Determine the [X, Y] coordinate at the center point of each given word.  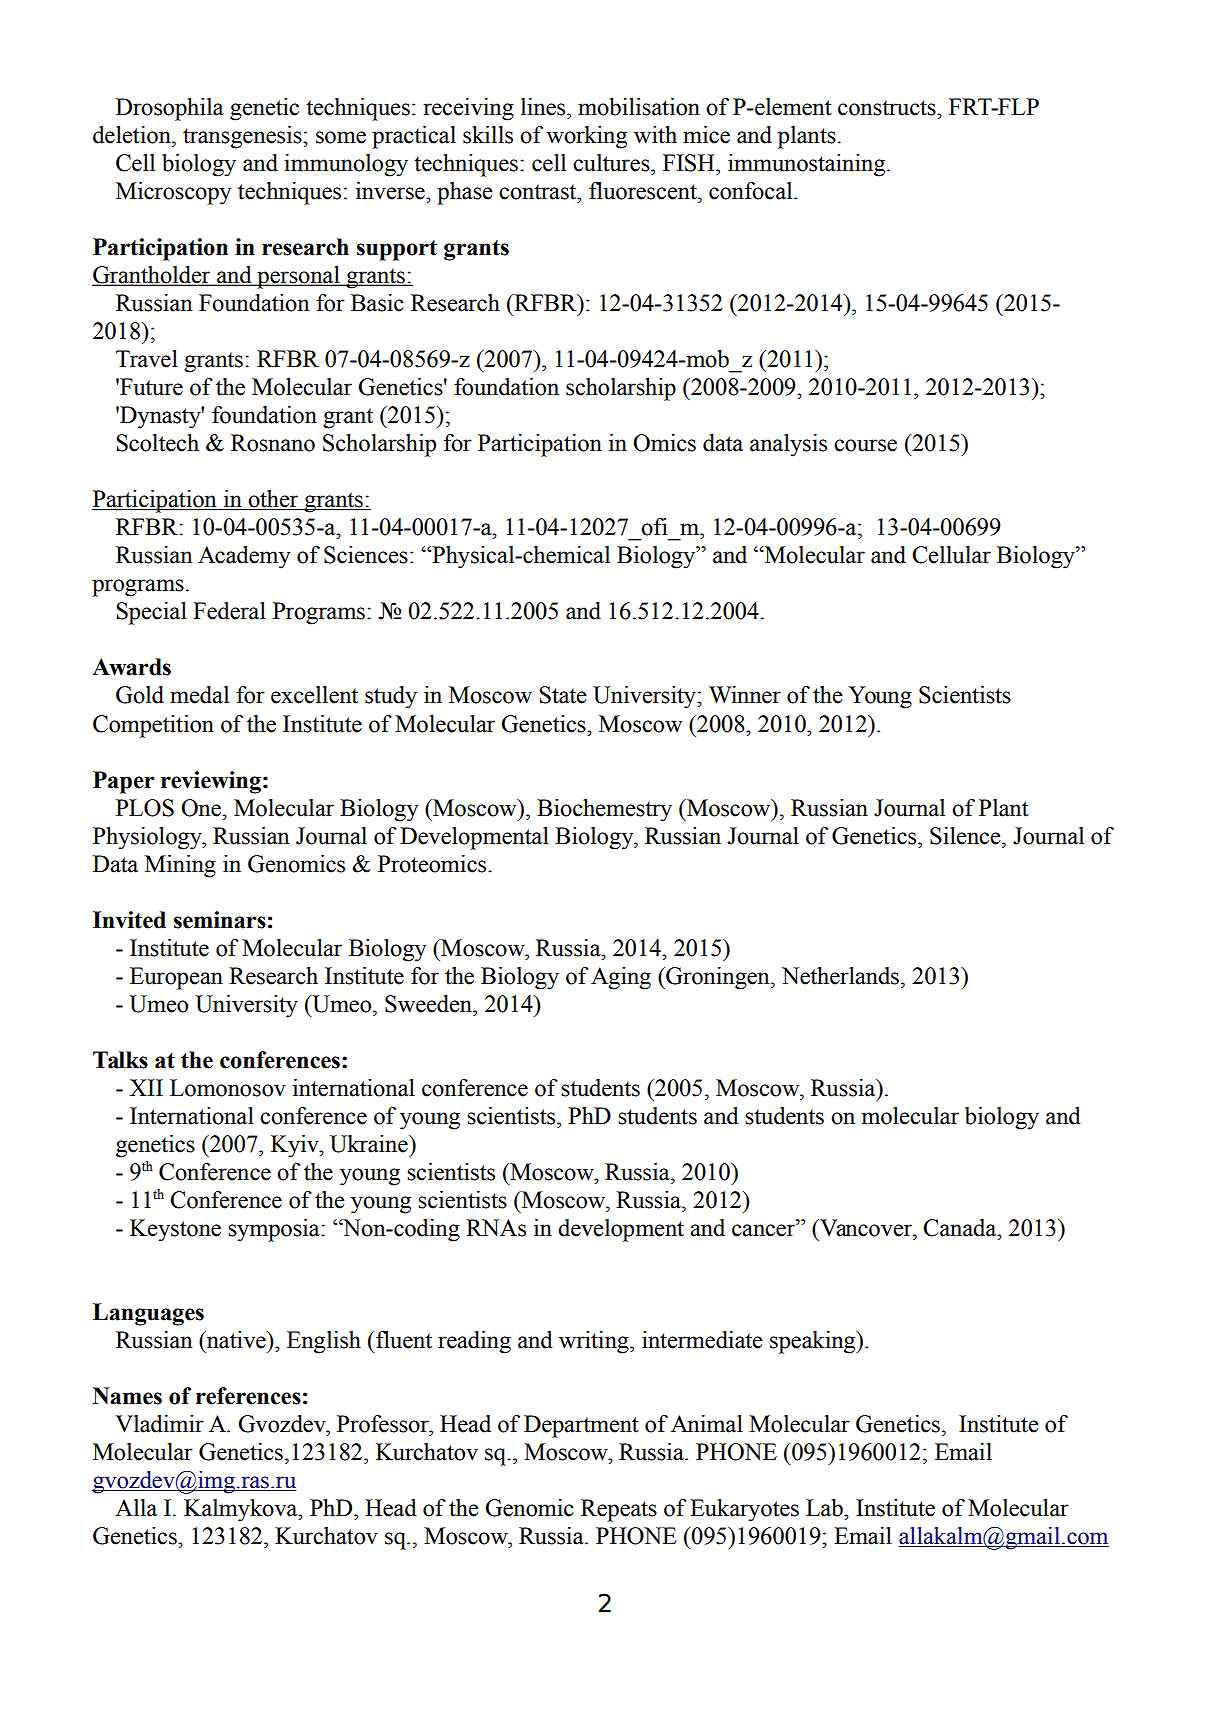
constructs [888, 108]
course [865, 445]
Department [581, 1426]
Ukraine [370, 1144]
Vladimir [159, 1424]
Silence [966, 836]
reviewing [211, 782]
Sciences [366, 555]
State [562, 695]
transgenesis [243, 137]
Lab [825, 1508]
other [273, 500]
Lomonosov [228, 1088]
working [586, 137]
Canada [961, 1228]
